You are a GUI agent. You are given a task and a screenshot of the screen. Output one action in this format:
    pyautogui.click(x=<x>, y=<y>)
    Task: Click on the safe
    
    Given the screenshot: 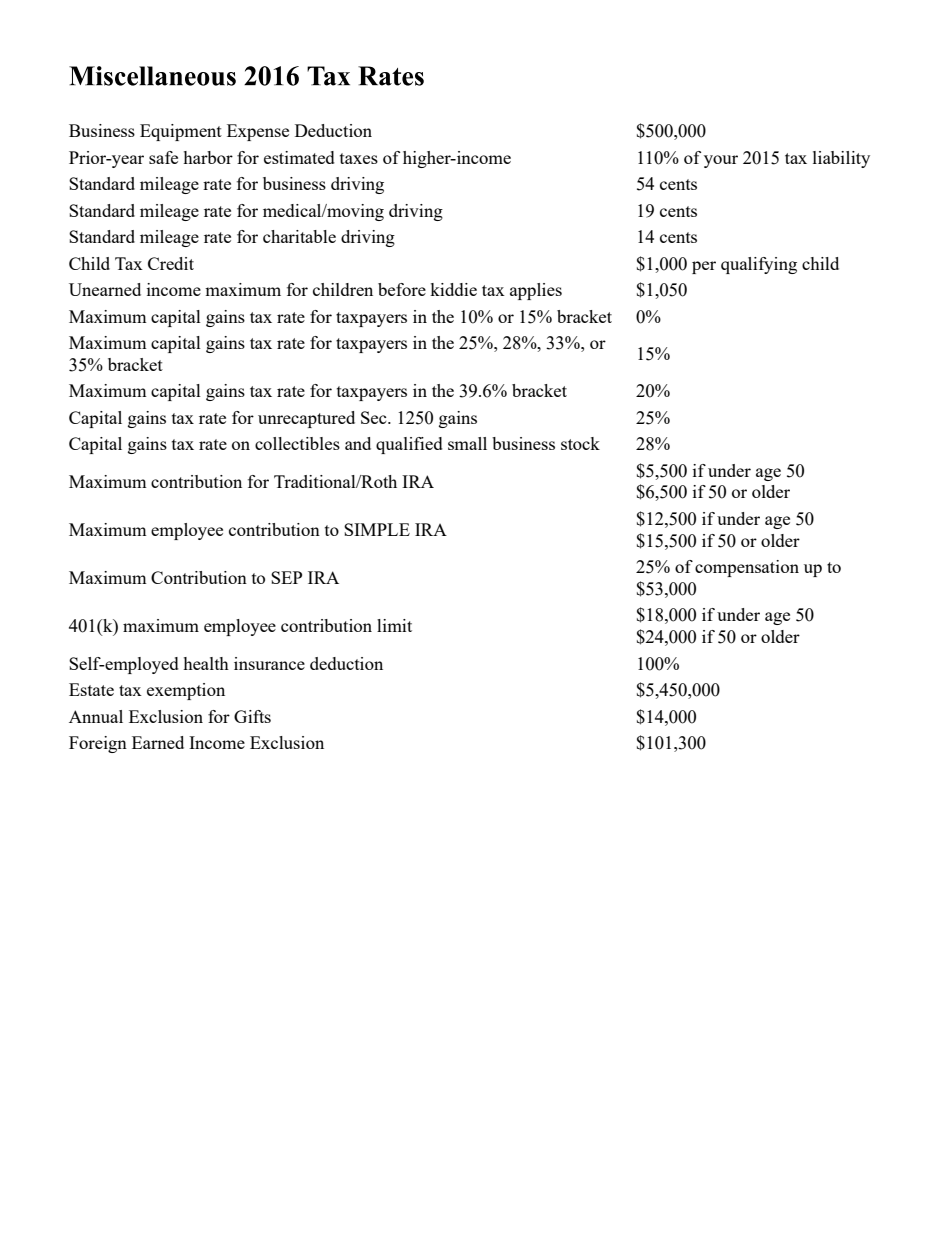 What is the action you would take?
    pyautogui.click(x=163, y=157)
